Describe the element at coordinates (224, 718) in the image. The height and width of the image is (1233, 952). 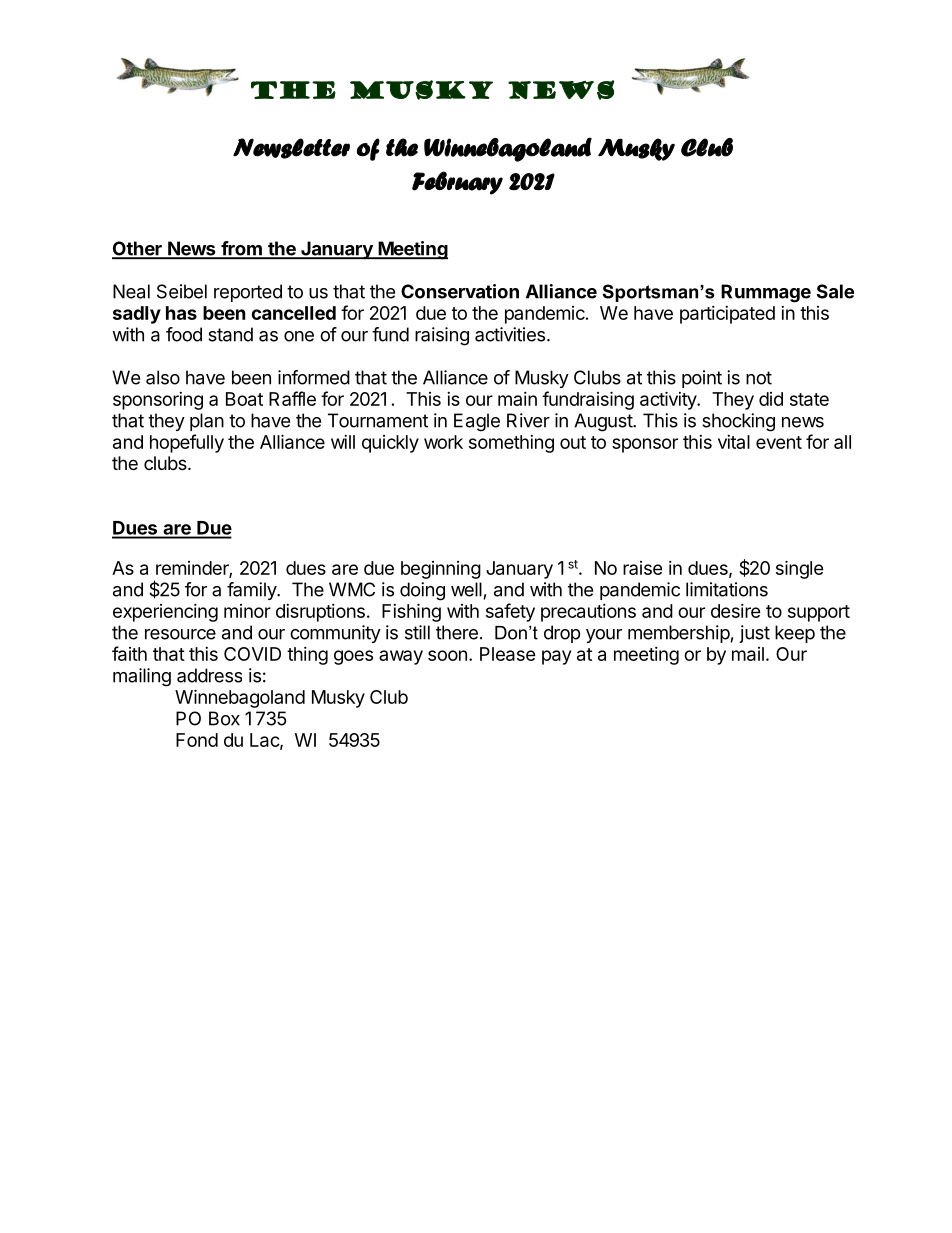
I see `Box` at that location.
